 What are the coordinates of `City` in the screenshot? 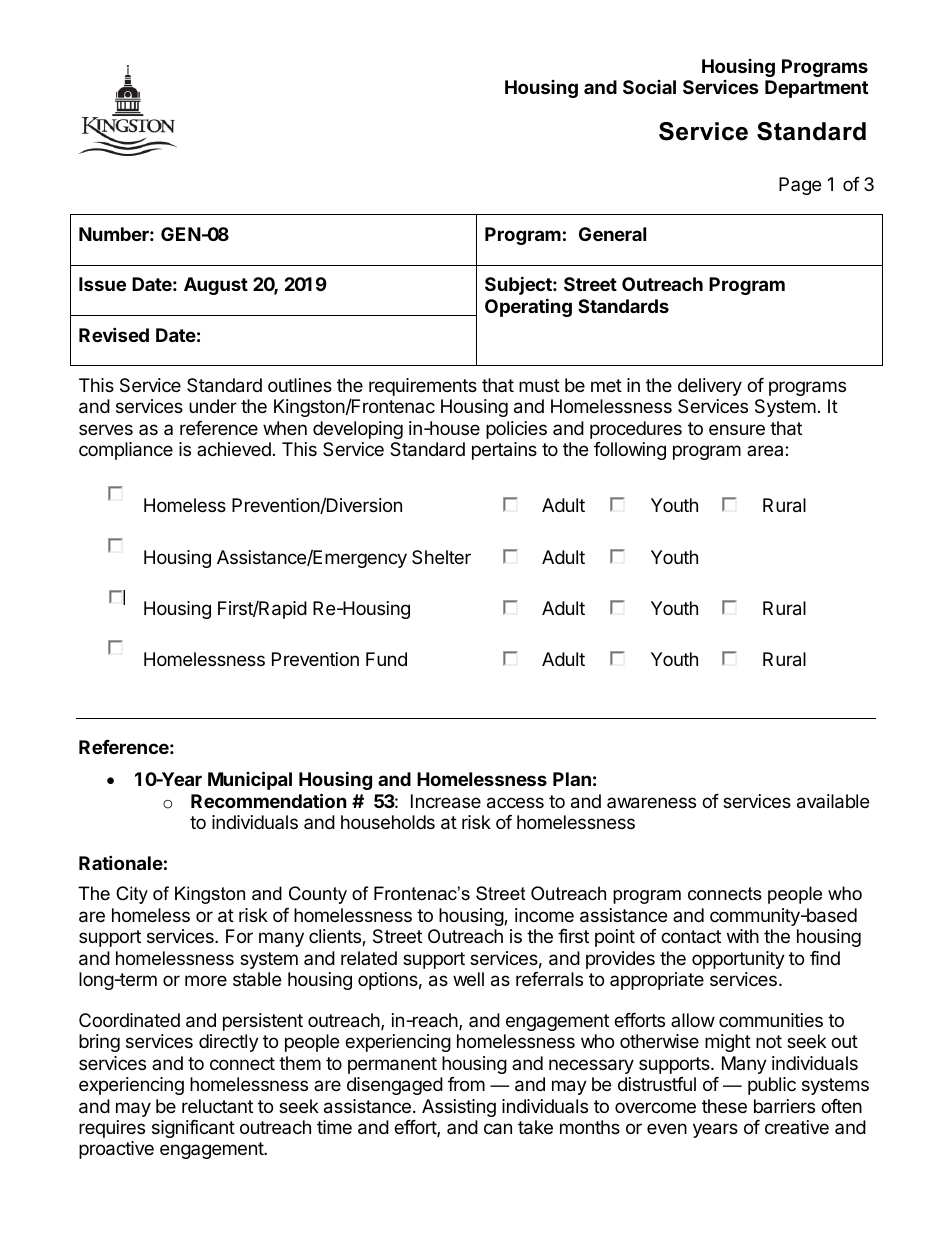 It's located at (132, 895).
